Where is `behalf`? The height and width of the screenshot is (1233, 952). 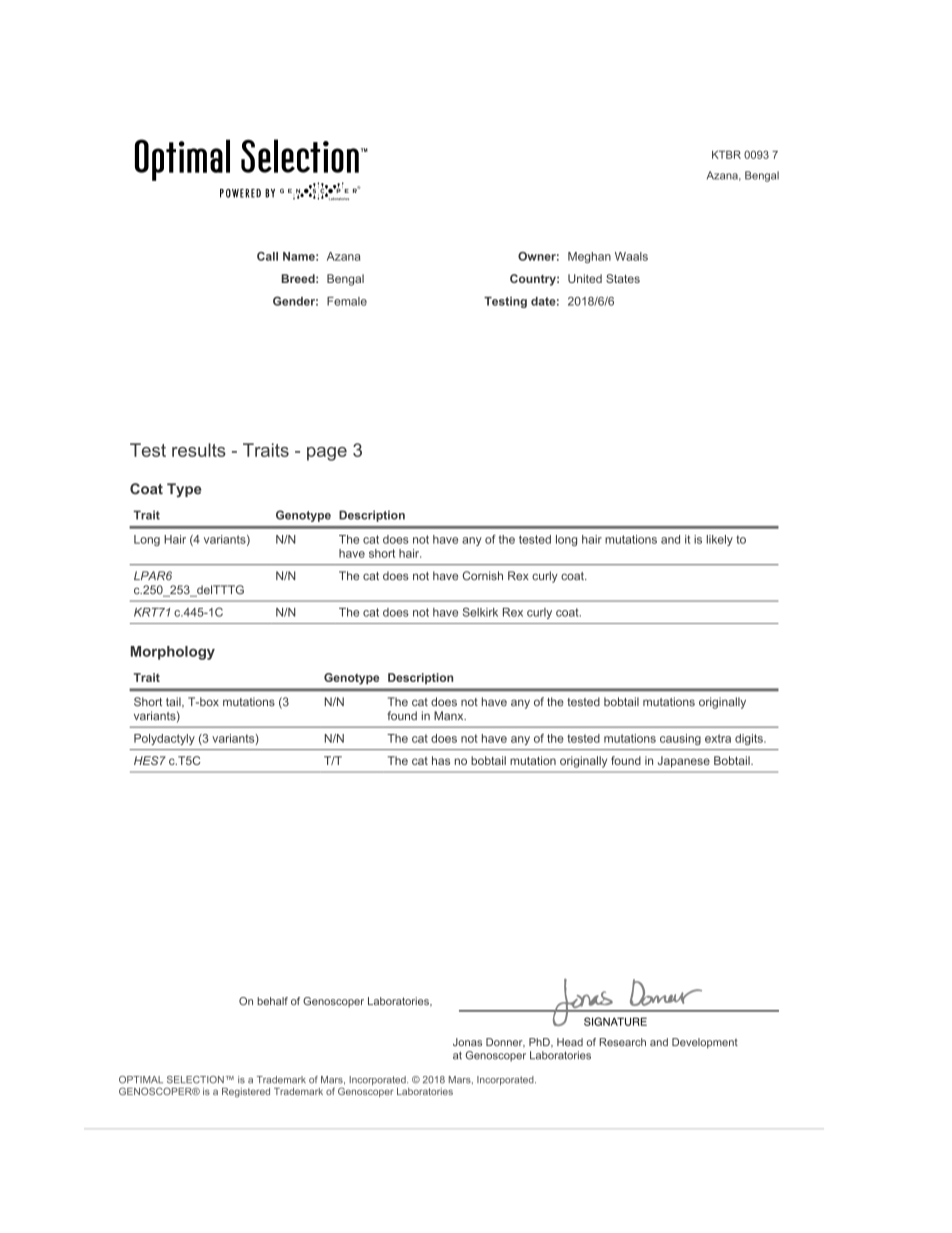
behalf is located at coordinates (272, 1001).
